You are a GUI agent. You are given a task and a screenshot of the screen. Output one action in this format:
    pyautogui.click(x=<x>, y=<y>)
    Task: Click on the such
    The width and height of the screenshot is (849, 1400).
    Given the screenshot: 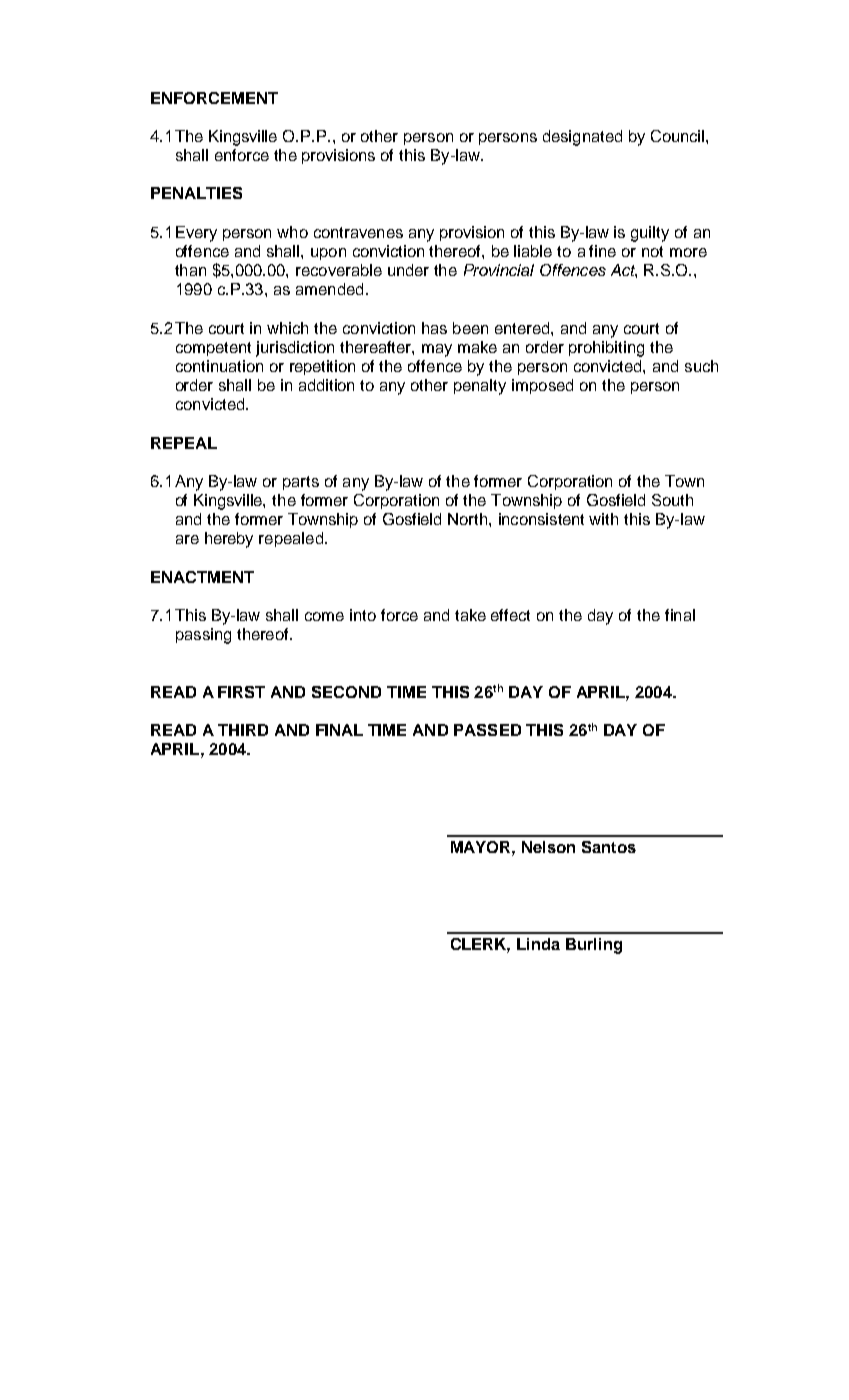 What is the action you would take?
    pyautogui.click(x=701, y=366)
